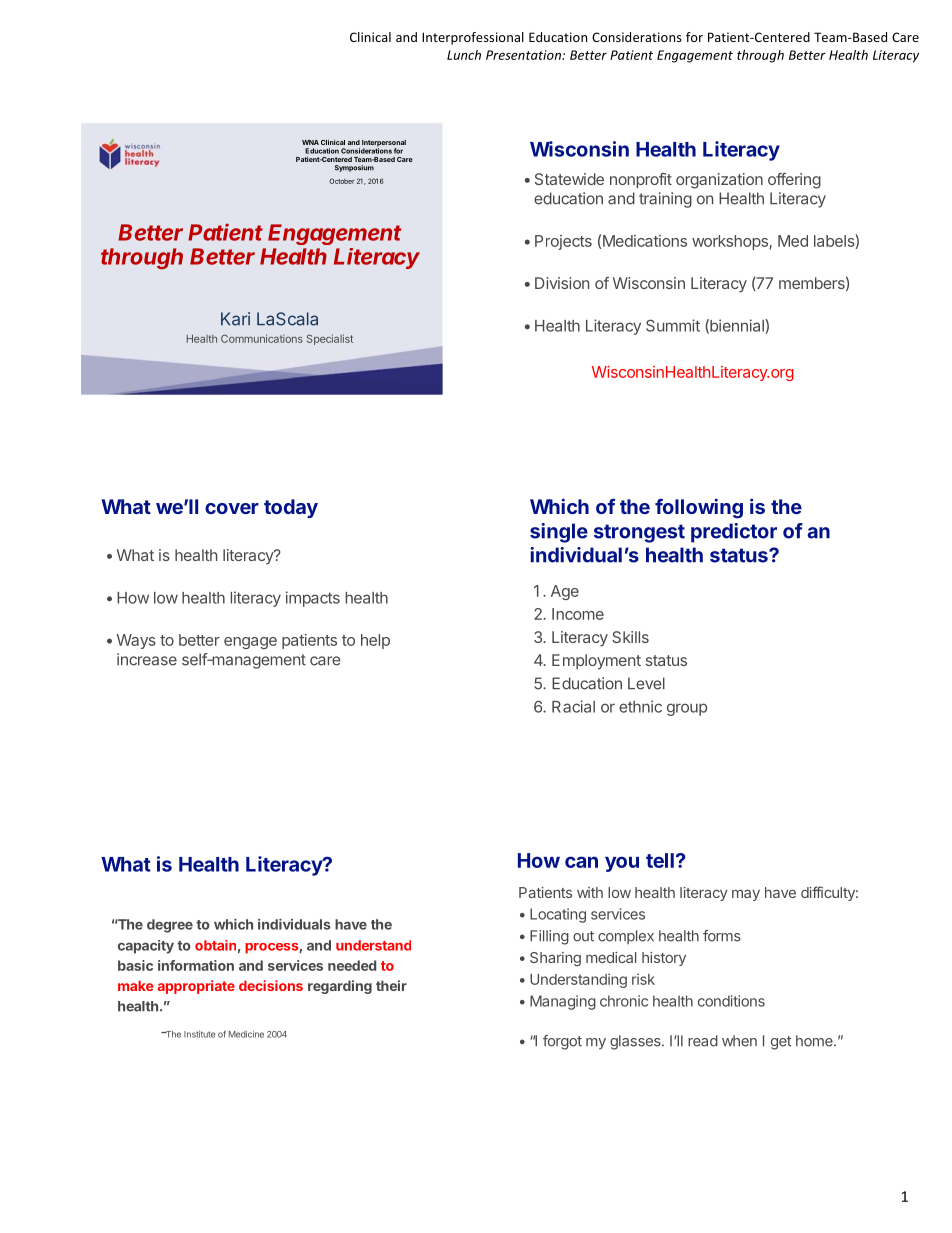 The image size is (952, 1233). What do you see at coordinates (464, 55) in the screenshot?
I see `Lunch` at bounding box center [464, 55].
